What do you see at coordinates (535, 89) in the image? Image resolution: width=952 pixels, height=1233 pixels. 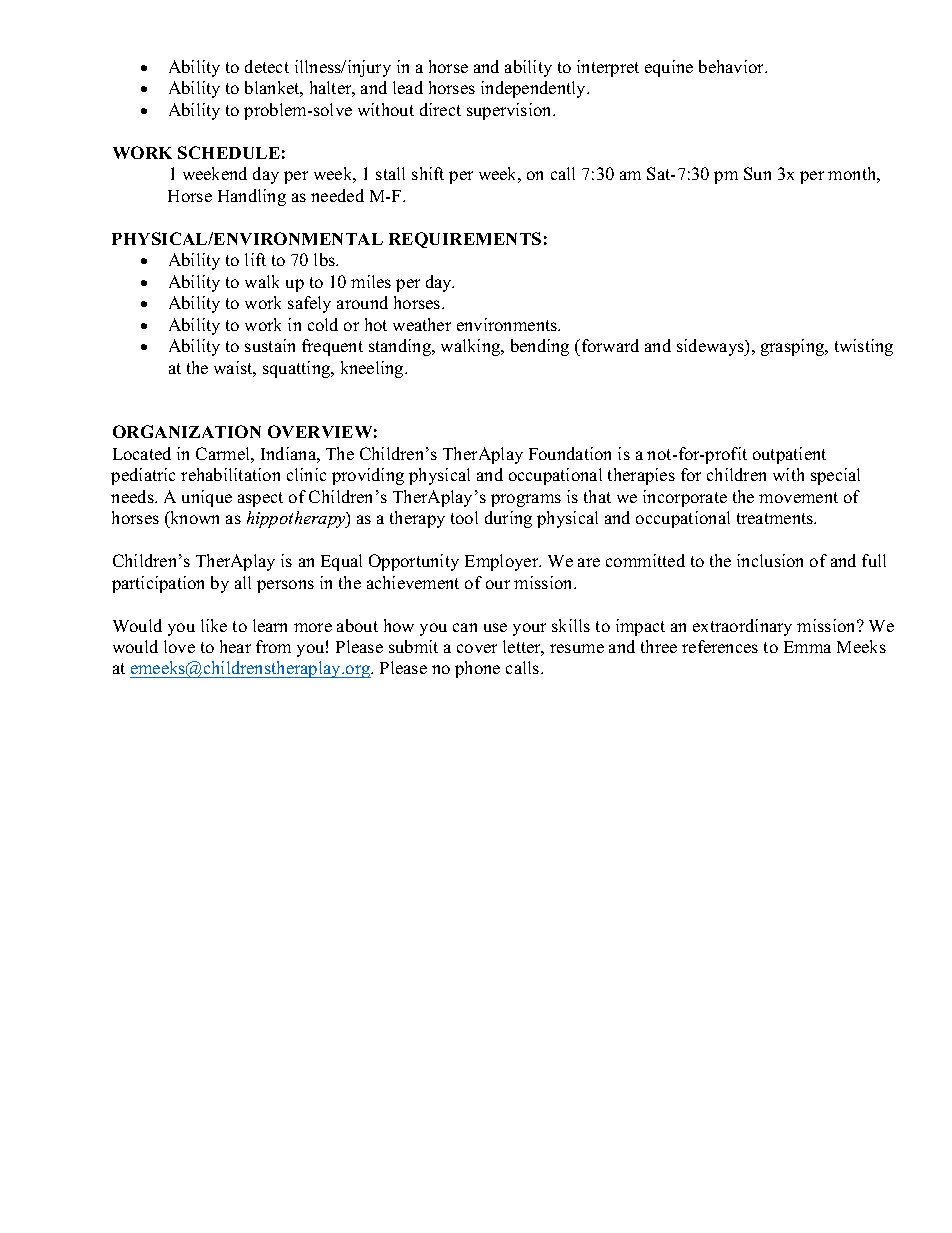 I see `independently` at bounding box center [535, 89].
